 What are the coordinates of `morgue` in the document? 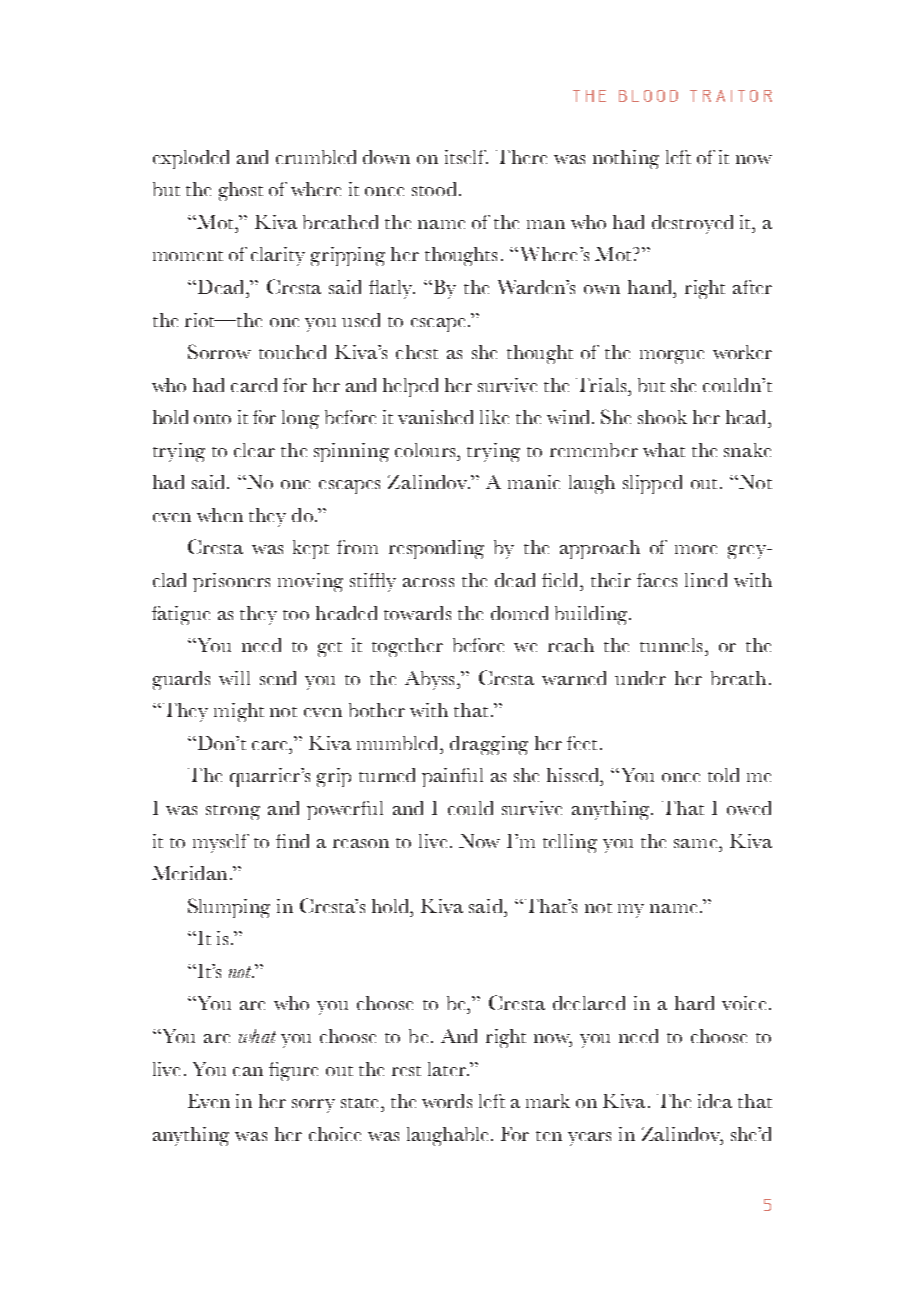 It's located at (672, 357).
